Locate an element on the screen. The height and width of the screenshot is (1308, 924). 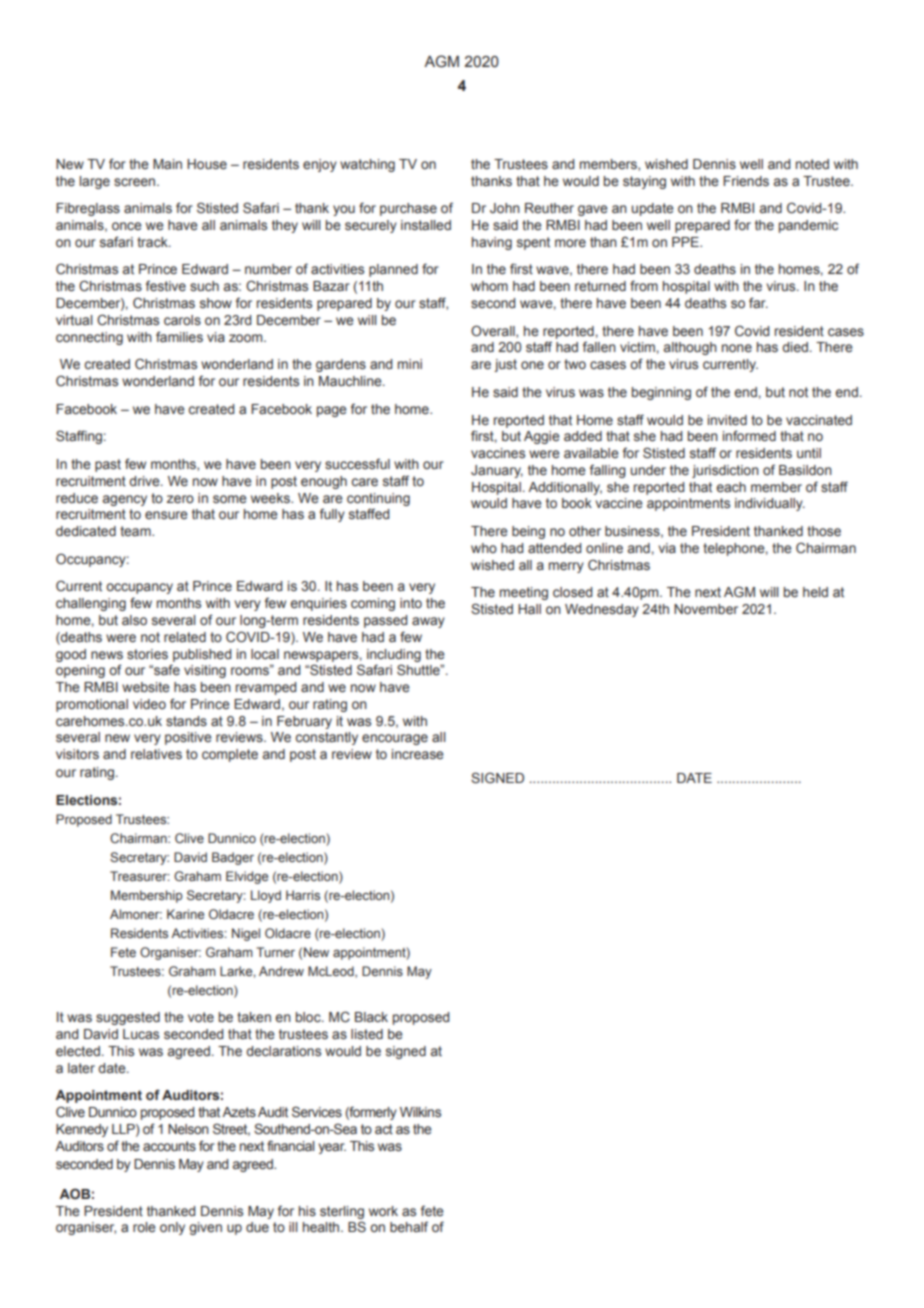
behalf is located at coordinates (409, 1227).
